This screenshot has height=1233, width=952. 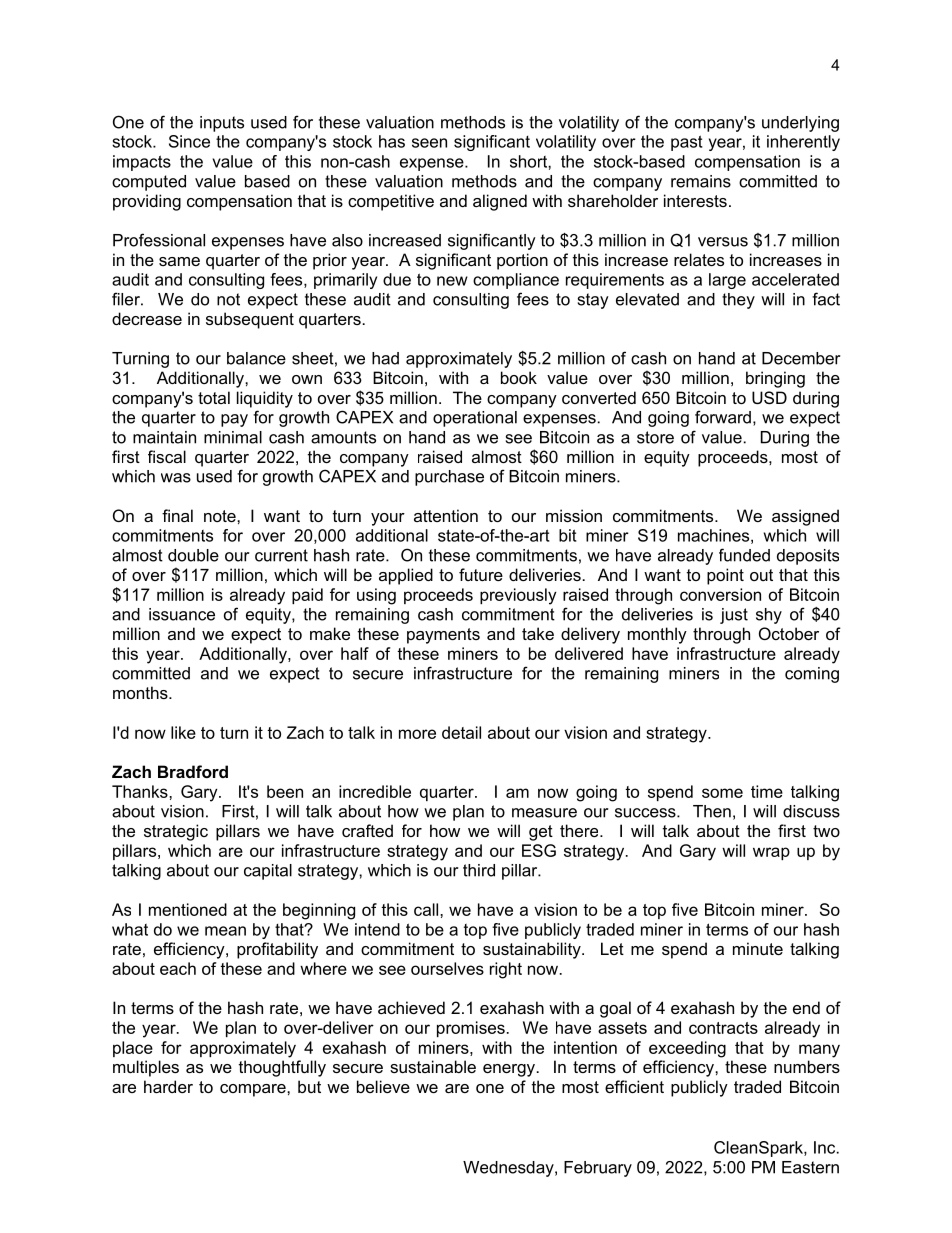 What do you see at coordinates (734, 616) in the screenshot?
I see `just` at bounding box center [734, 616].
